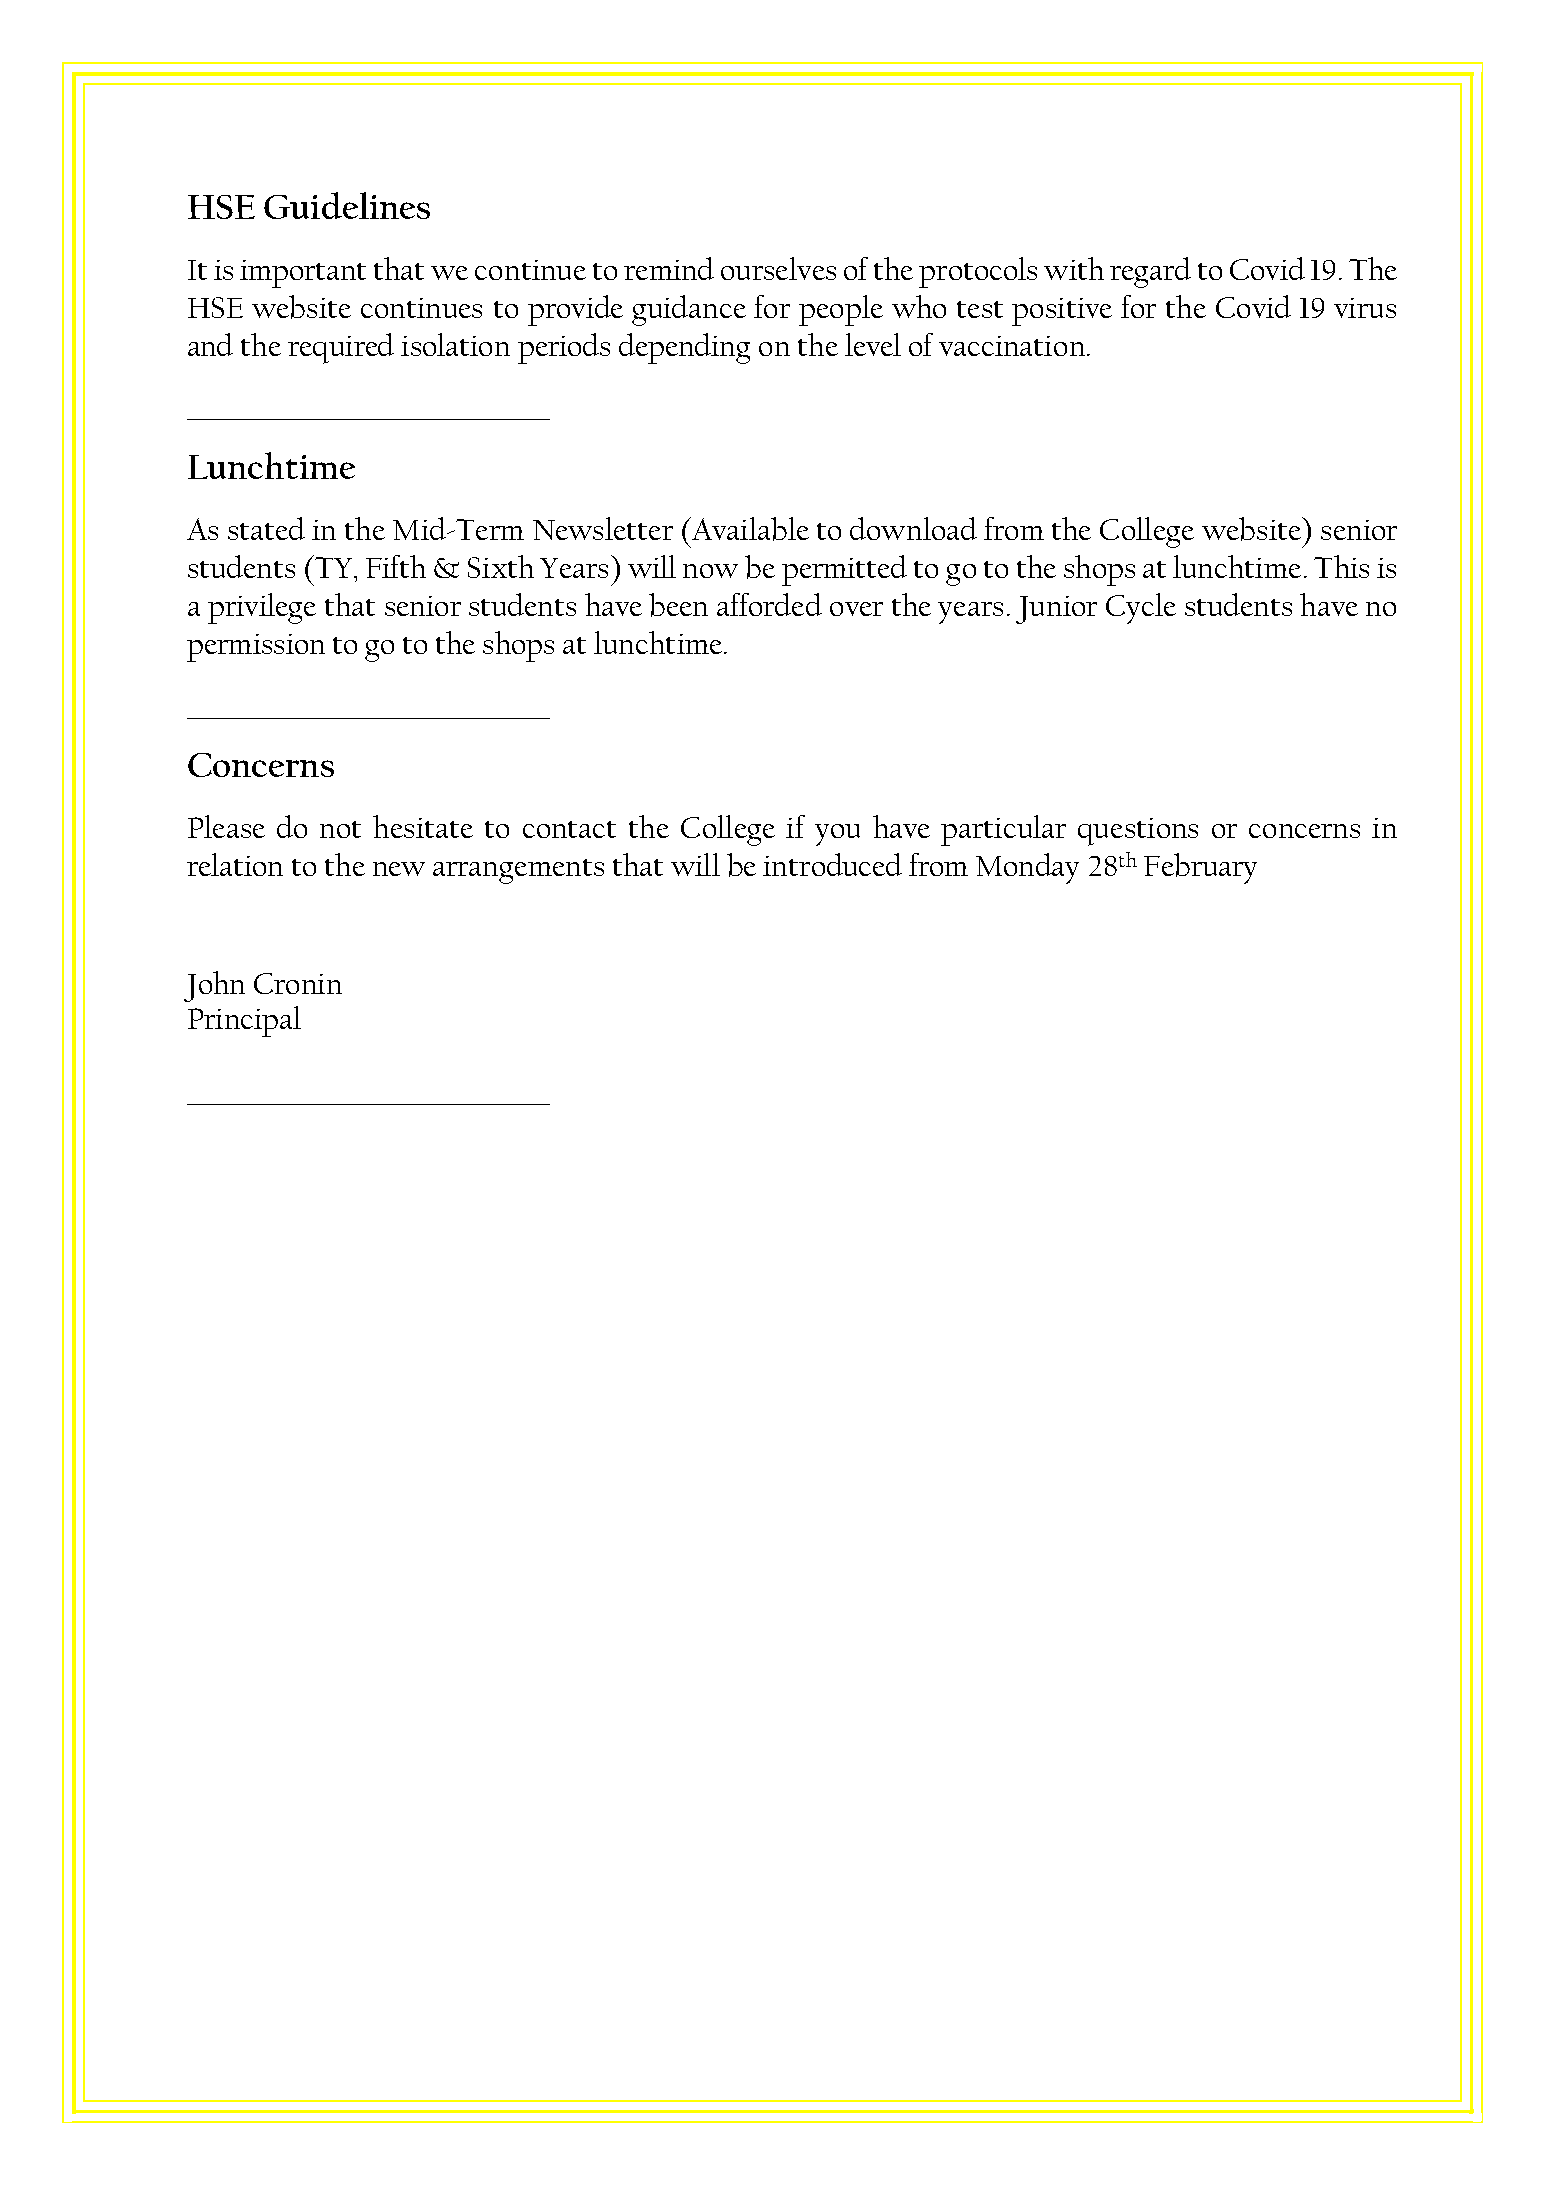 The width and height of the page is (1545, 2185). What do you see at coordinates (1150, 272) in the page?
I see `regard` at bounding box center [1150, 272].
